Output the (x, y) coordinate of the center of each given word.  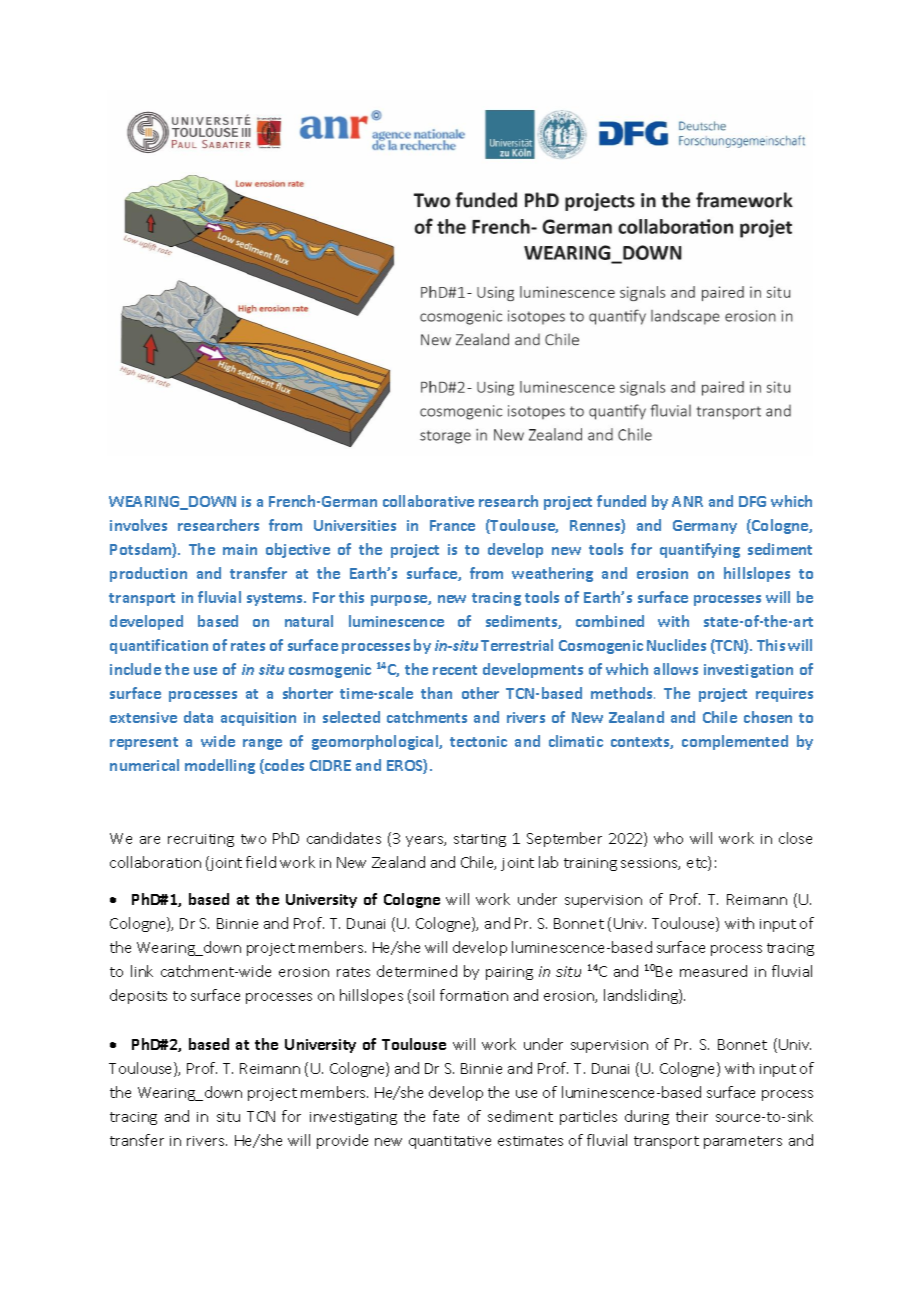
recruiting (201, 840)
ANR (687, 501)
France (452, 525)
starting (480, 840)
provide (342, 1141)
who (668, 838)
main (240, 549)
